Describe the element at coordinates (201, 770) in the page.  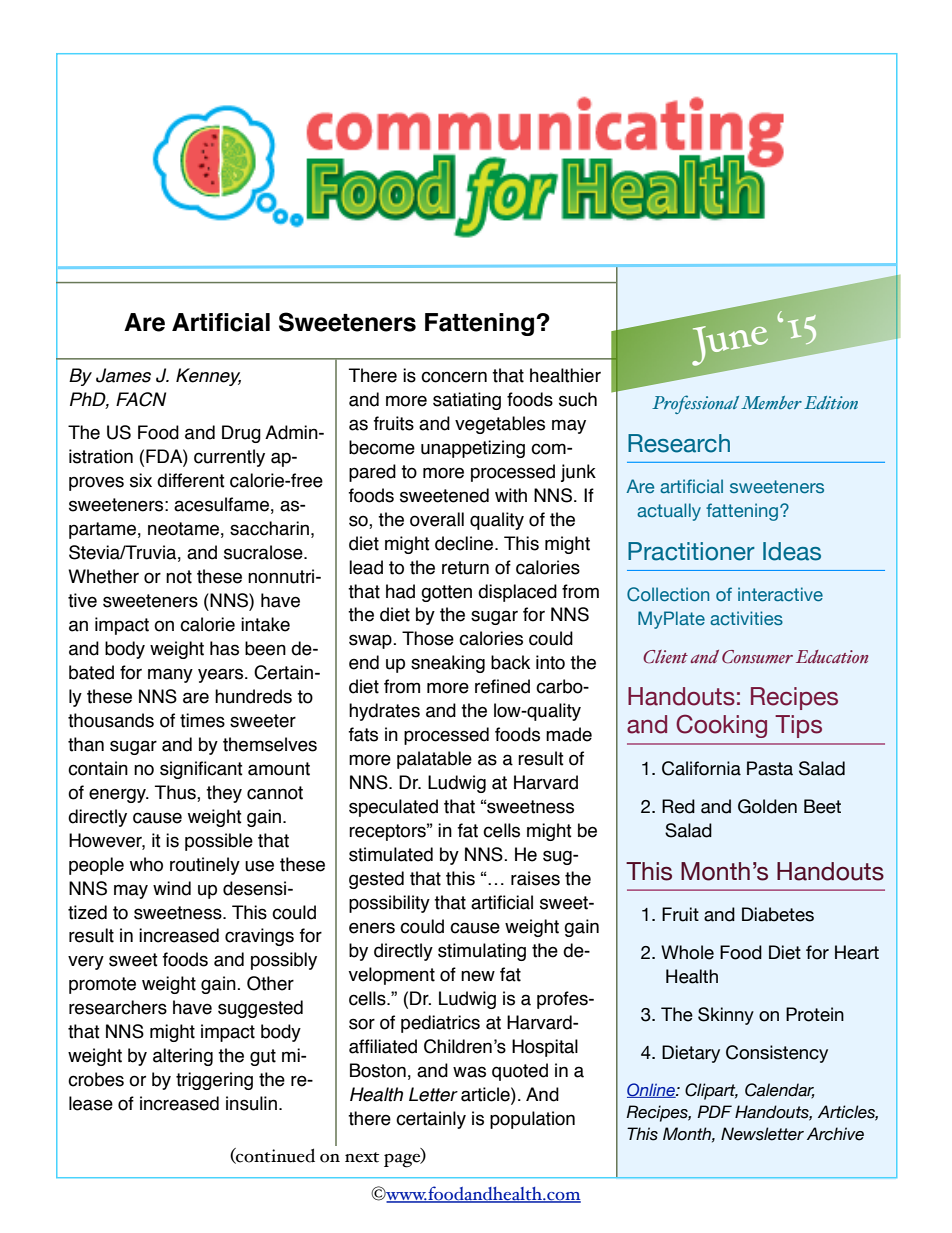
I see `significant` at that location.
